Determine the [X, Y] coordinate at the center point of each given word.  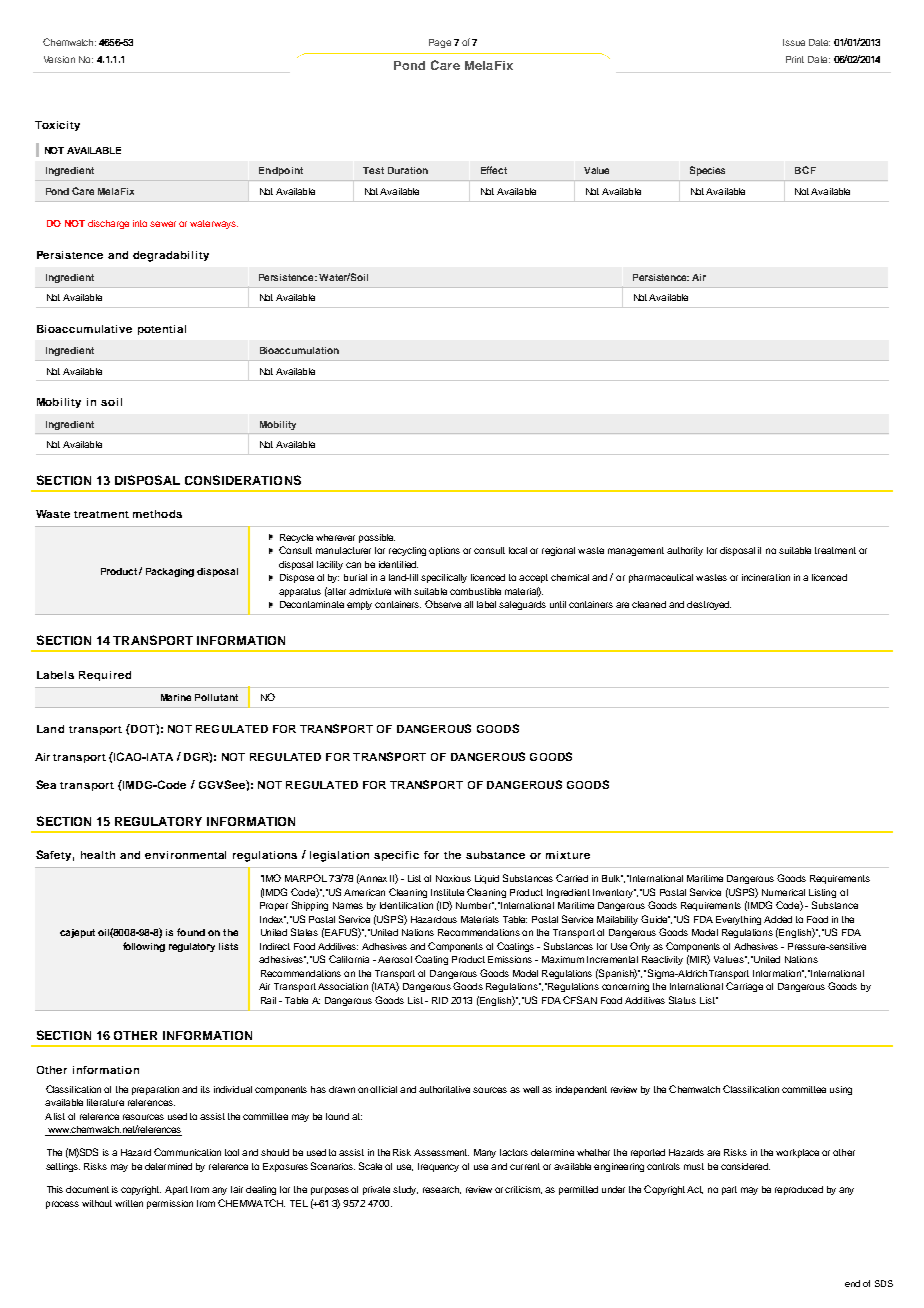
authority [685, 551]
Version [59, 59]
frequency [438, 1167]
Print [795, 59]
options [444, 551]
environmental [185, 855]
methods [157, 514]
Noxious [453, 878]
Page [440, 43]
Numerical [783, 892]
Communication [187, 1152]
